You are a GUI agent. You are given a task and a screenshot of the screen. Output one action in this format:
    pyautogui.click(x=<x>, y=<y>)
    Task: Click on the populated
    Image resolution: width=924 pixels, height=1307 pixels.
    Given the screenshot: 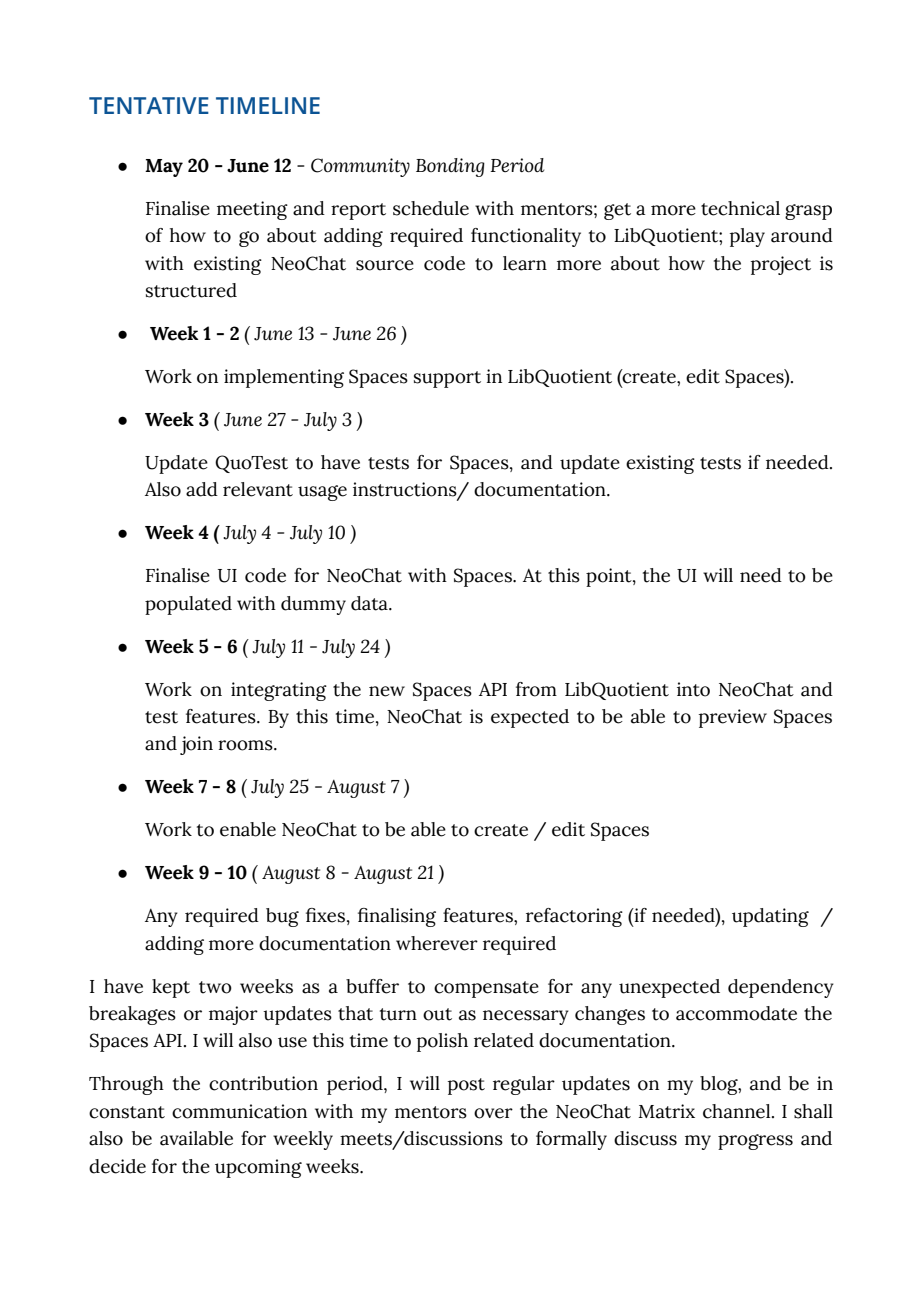 What is the action you would take?
    pyautogui.click(x=188, y=605)
